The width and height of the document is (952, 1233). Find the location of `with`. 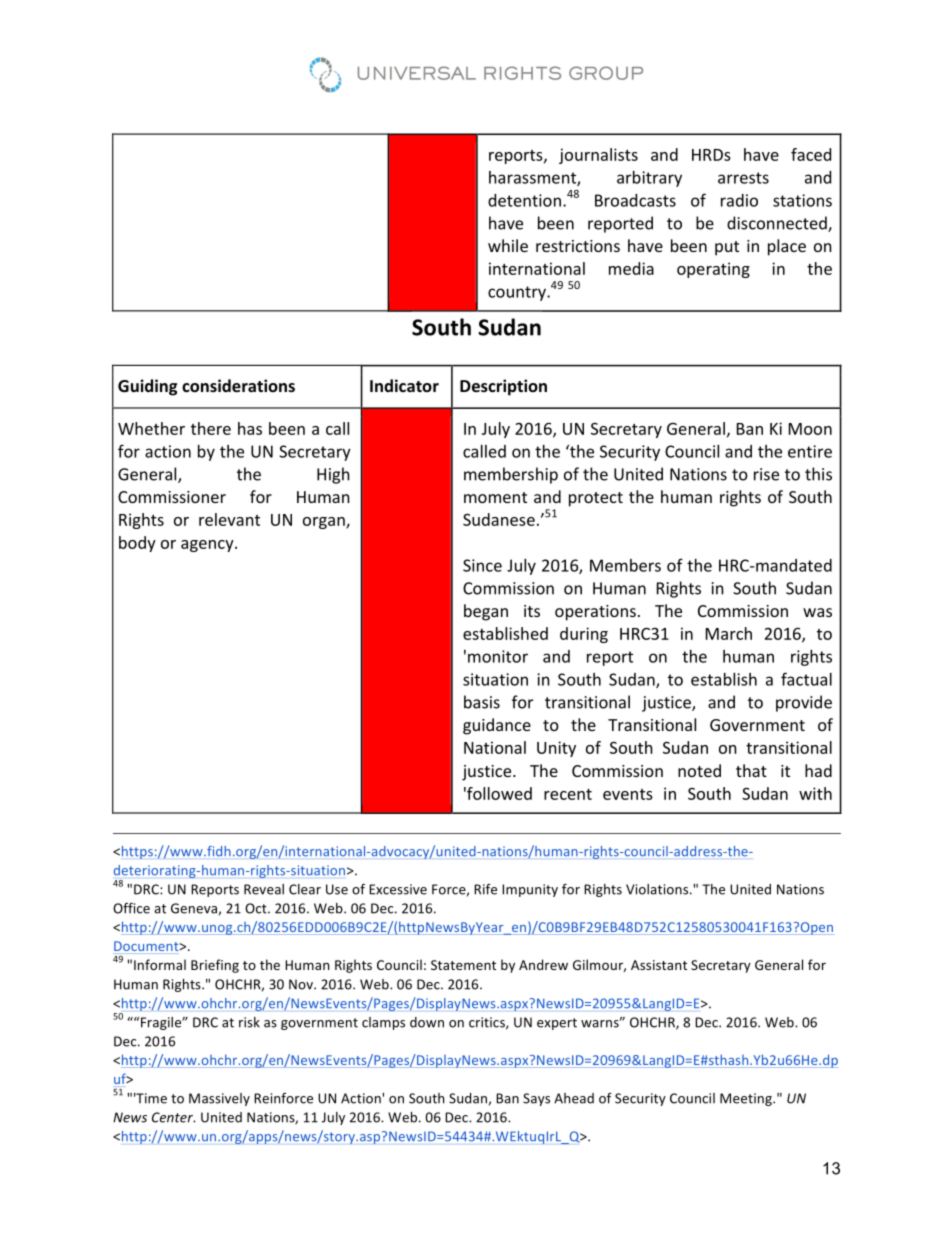

with is located at coordinates (815, 793).
